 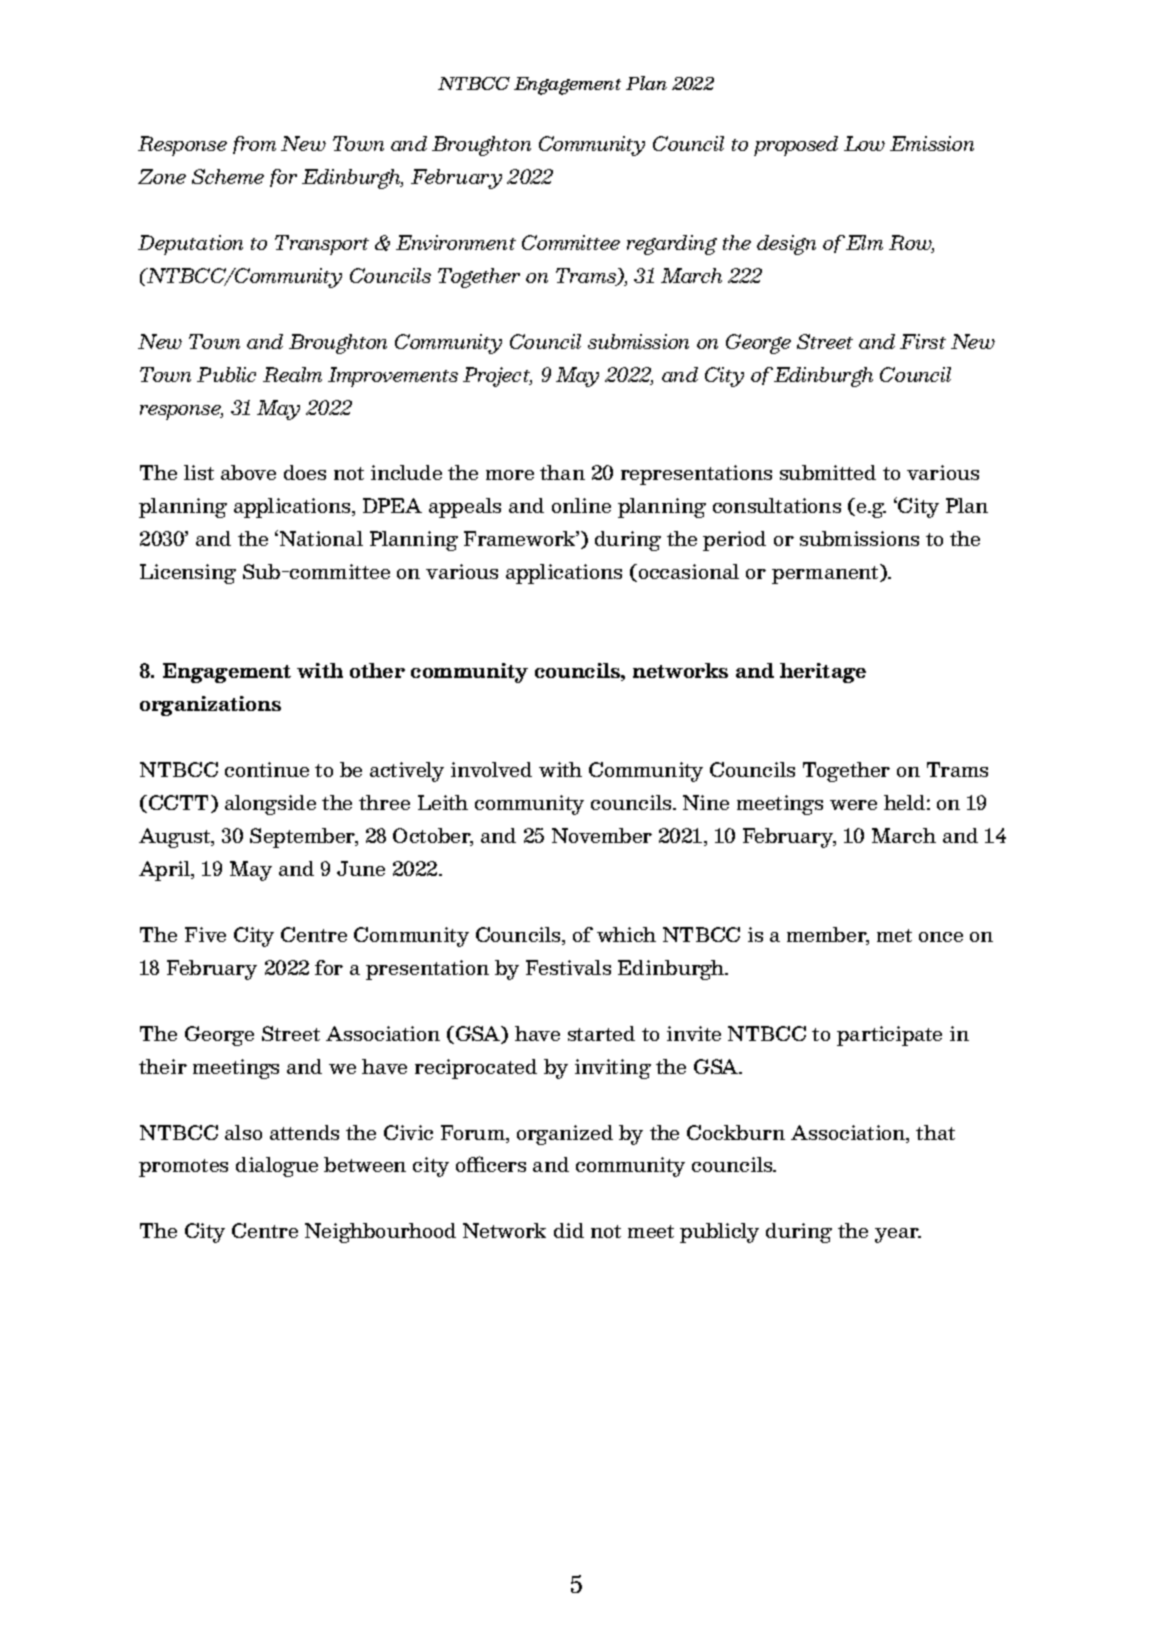 What do you see at coordinates (277, 1167) in the image?
I see `dialogue` at bounding box center [277, 1167].
